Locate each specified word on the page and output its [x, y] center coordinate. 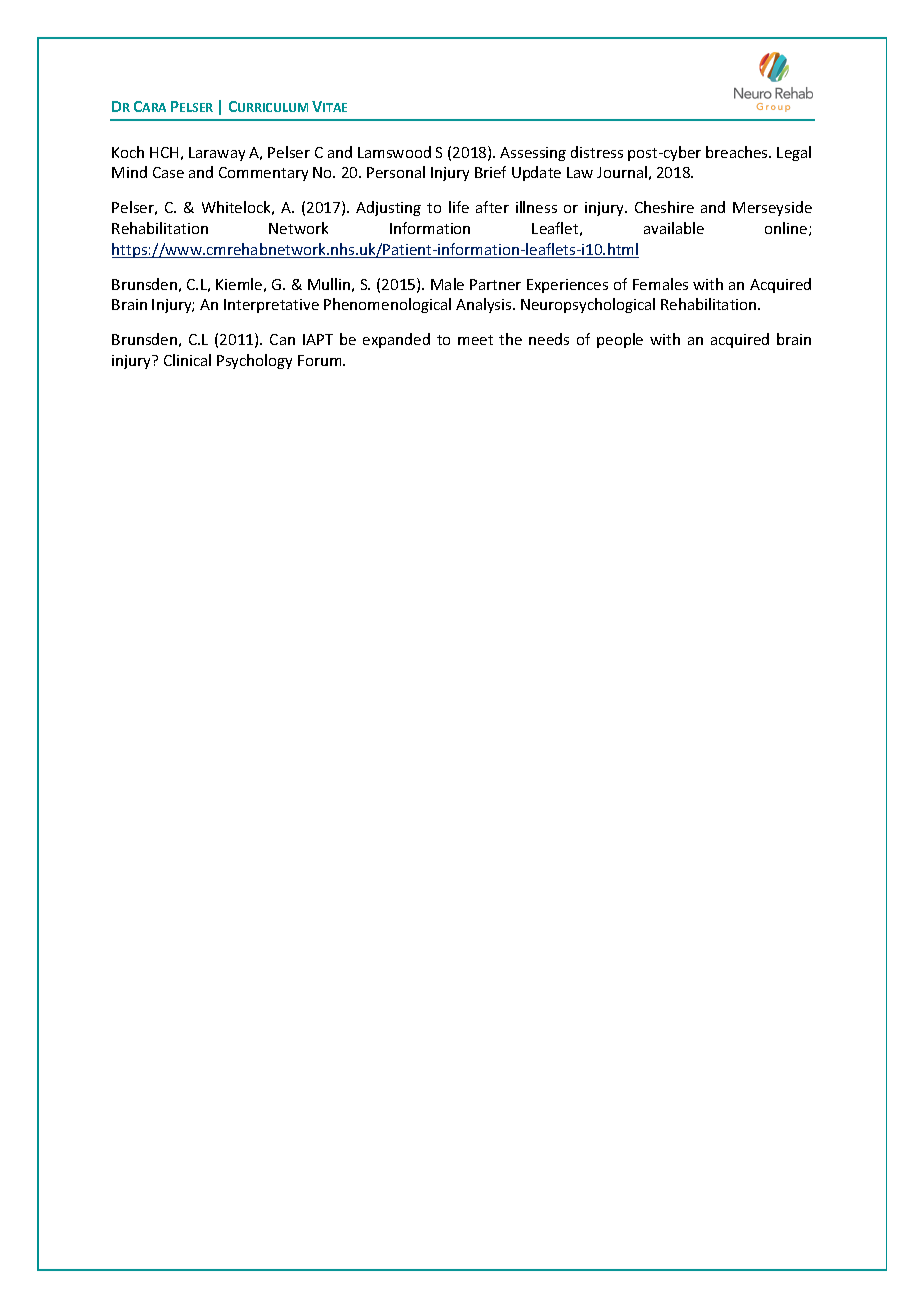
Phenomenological [387, 305]
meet [475, 340]
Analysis [485, 305]
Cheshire [664, 207]
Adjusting [388, 208]
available [674, 228]
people [620, 340]
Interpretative [271, 306]
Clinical [187, 360]
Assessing [533, 154]
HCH [164, 152]
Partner [495, 284]
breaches [738, 152]
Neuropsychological [588, 305]
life [459, 207]
